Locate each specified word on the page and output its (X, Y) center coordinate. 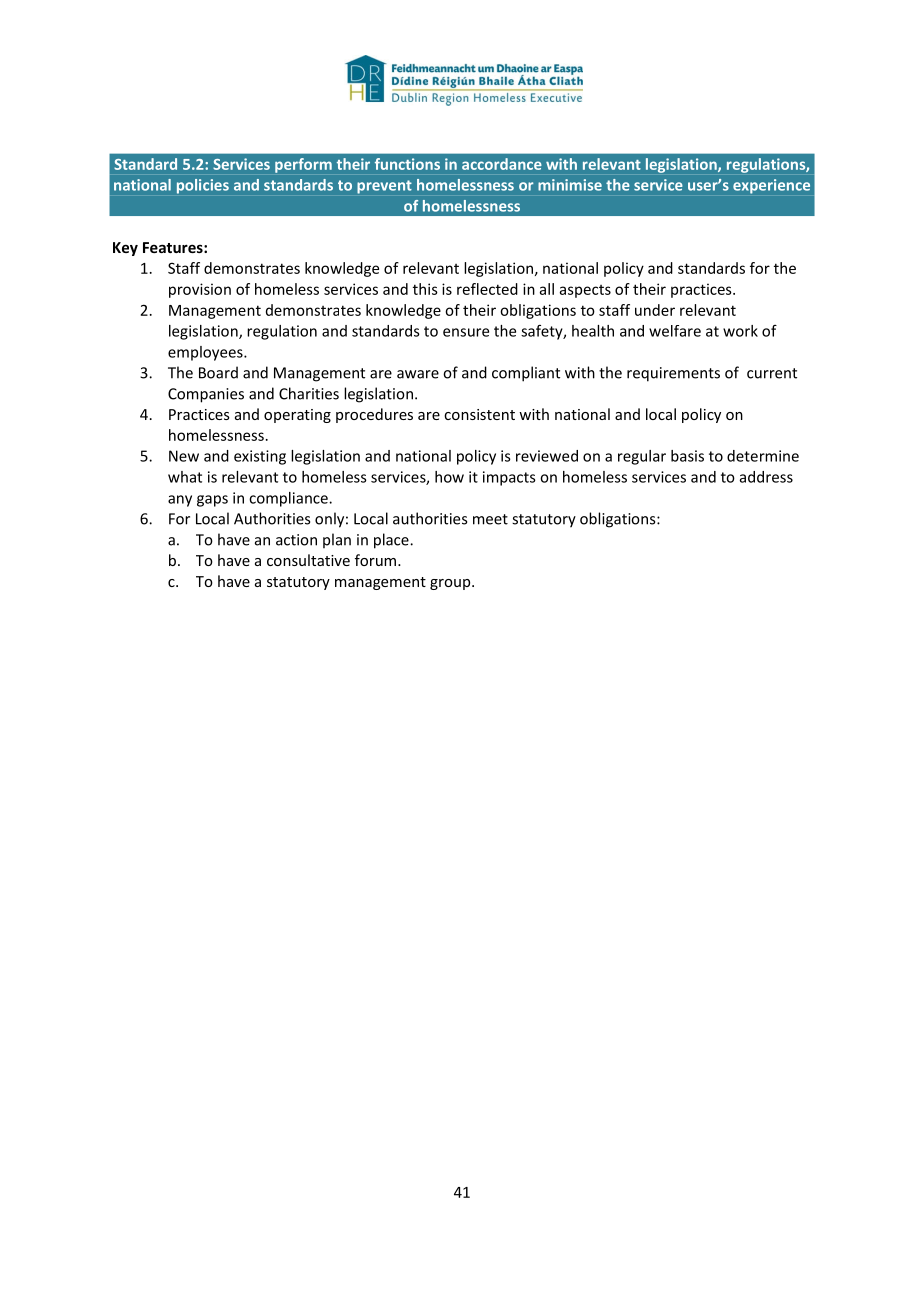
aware (418, 374)
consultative (308, 560)
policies (203, 186)
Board (218, 372)
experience (771, 186)
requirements (673, 374)
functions (407, 164)
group (451, 584)
